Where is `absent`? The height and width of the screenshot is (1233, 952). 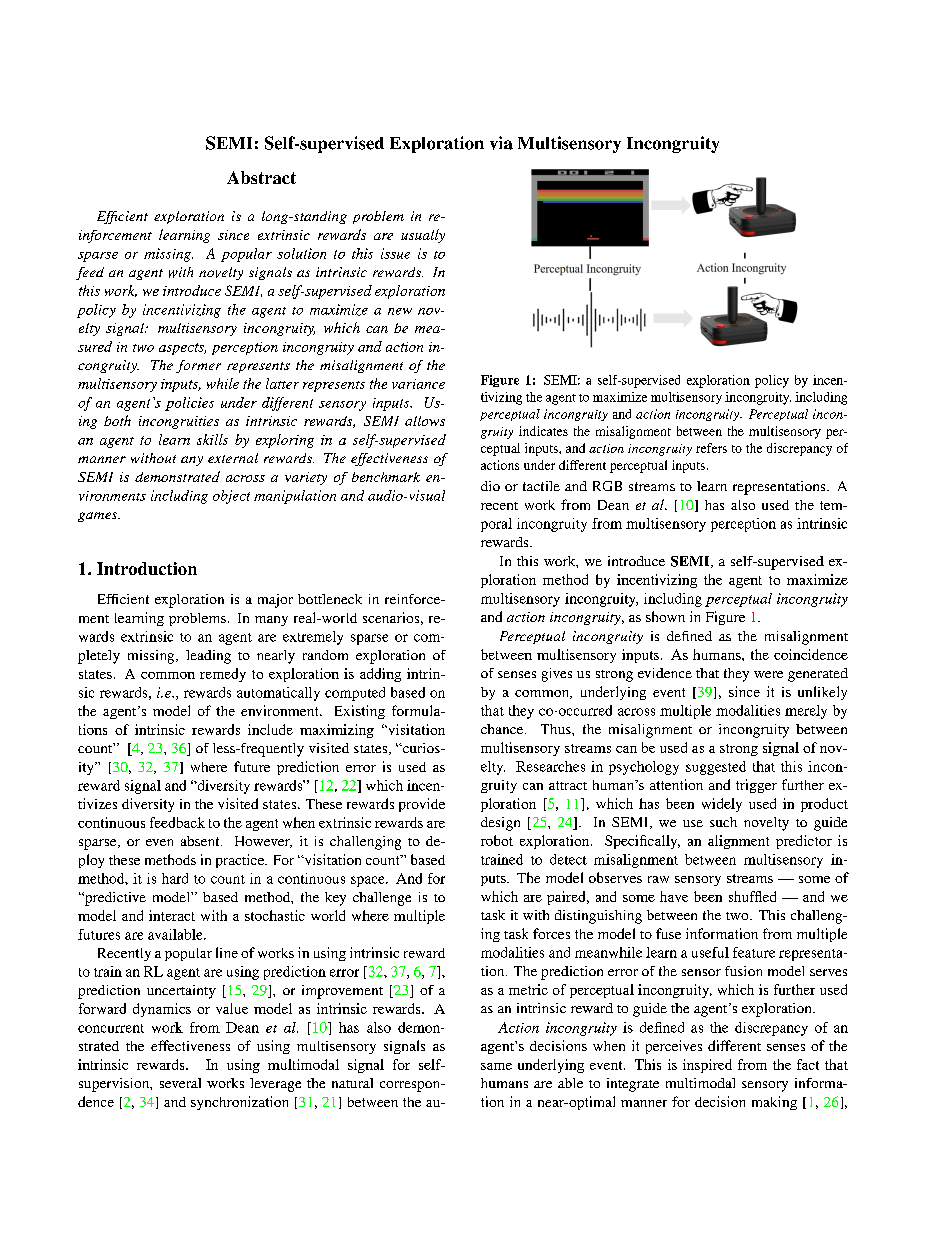 absent is located at coordinates (201, 841).
